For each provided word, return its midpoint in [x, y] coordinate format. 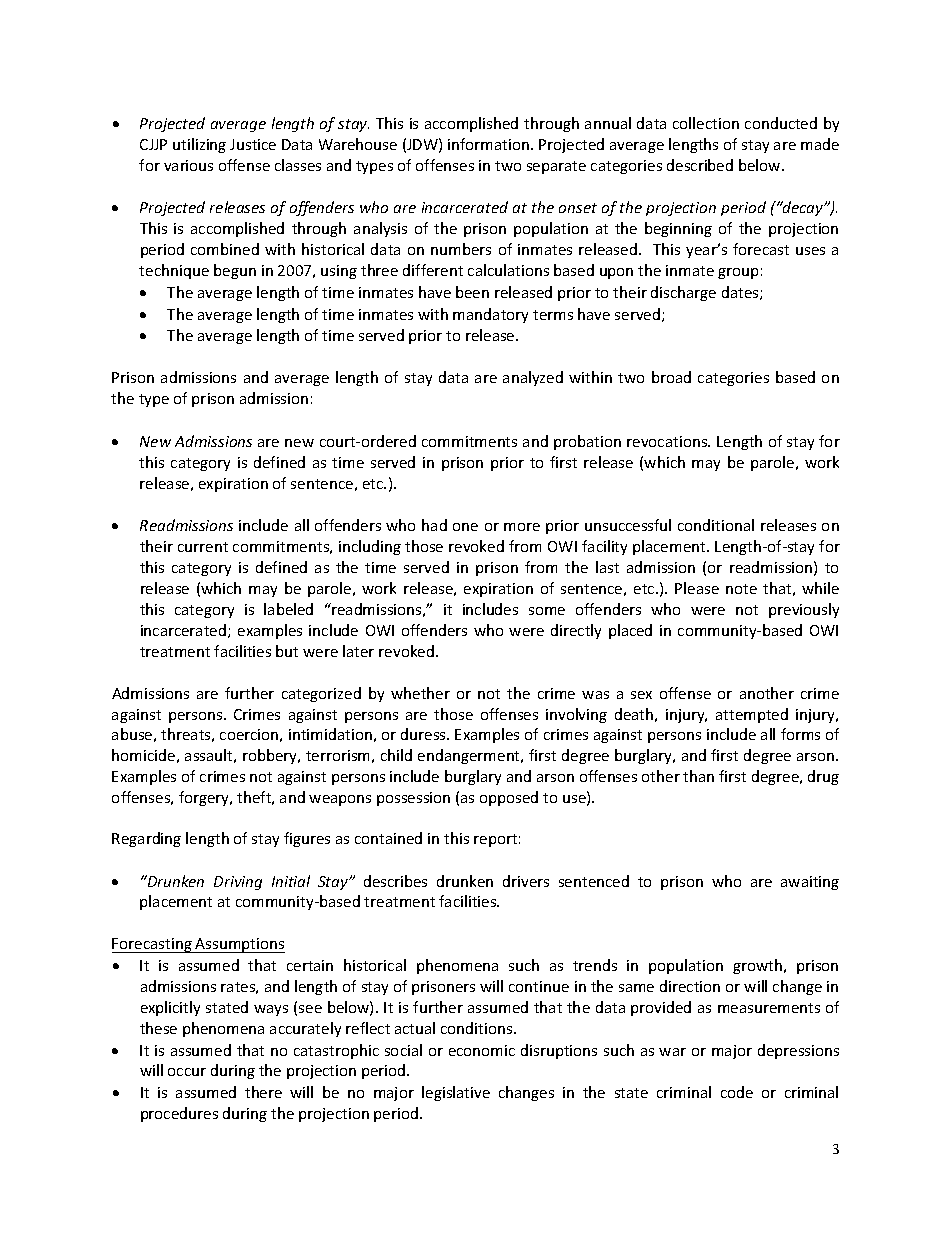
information [488, 144]
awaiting [810, 883]
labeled [288, 609]
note [741, 589]
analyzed [533, 378]
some [547, 611]
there [263, 1092]
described [700, 165]
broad [671, 377]
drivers [526, 881]
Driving [238, 883]
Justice [253, 144]
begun [235, 271]
